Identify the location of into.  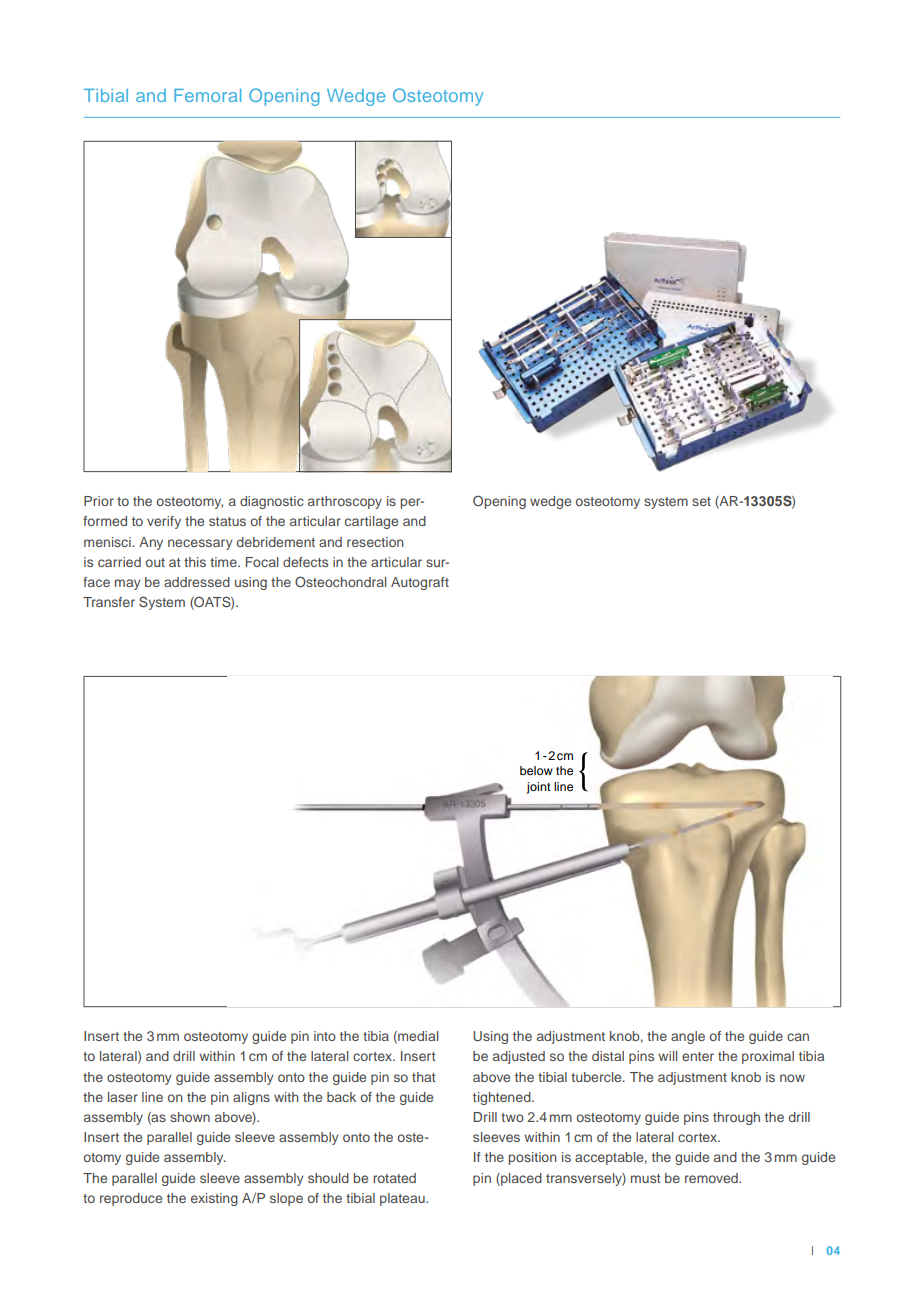
(325, 1036).
